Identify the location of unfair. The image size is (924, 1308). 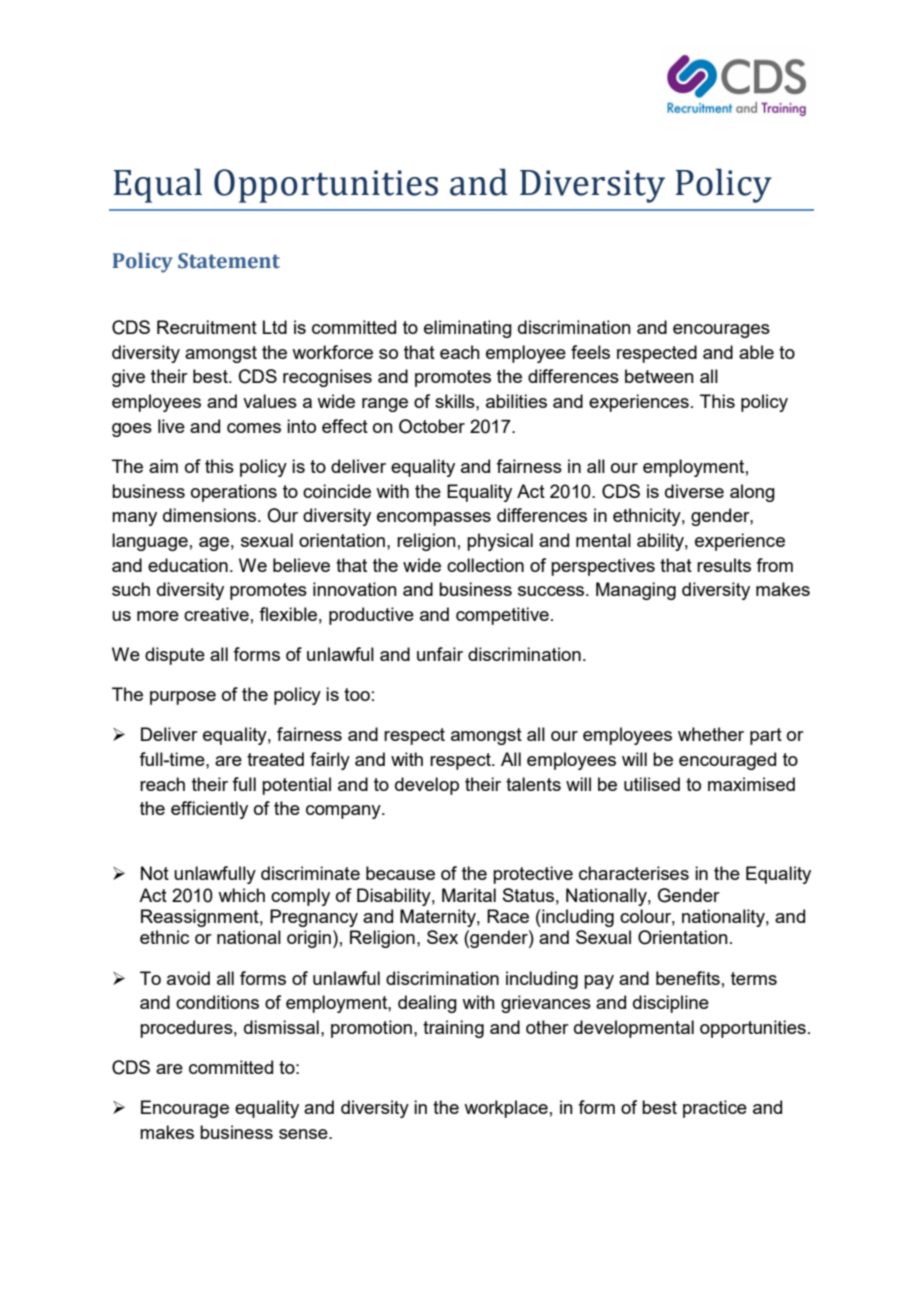
(440, 654).
